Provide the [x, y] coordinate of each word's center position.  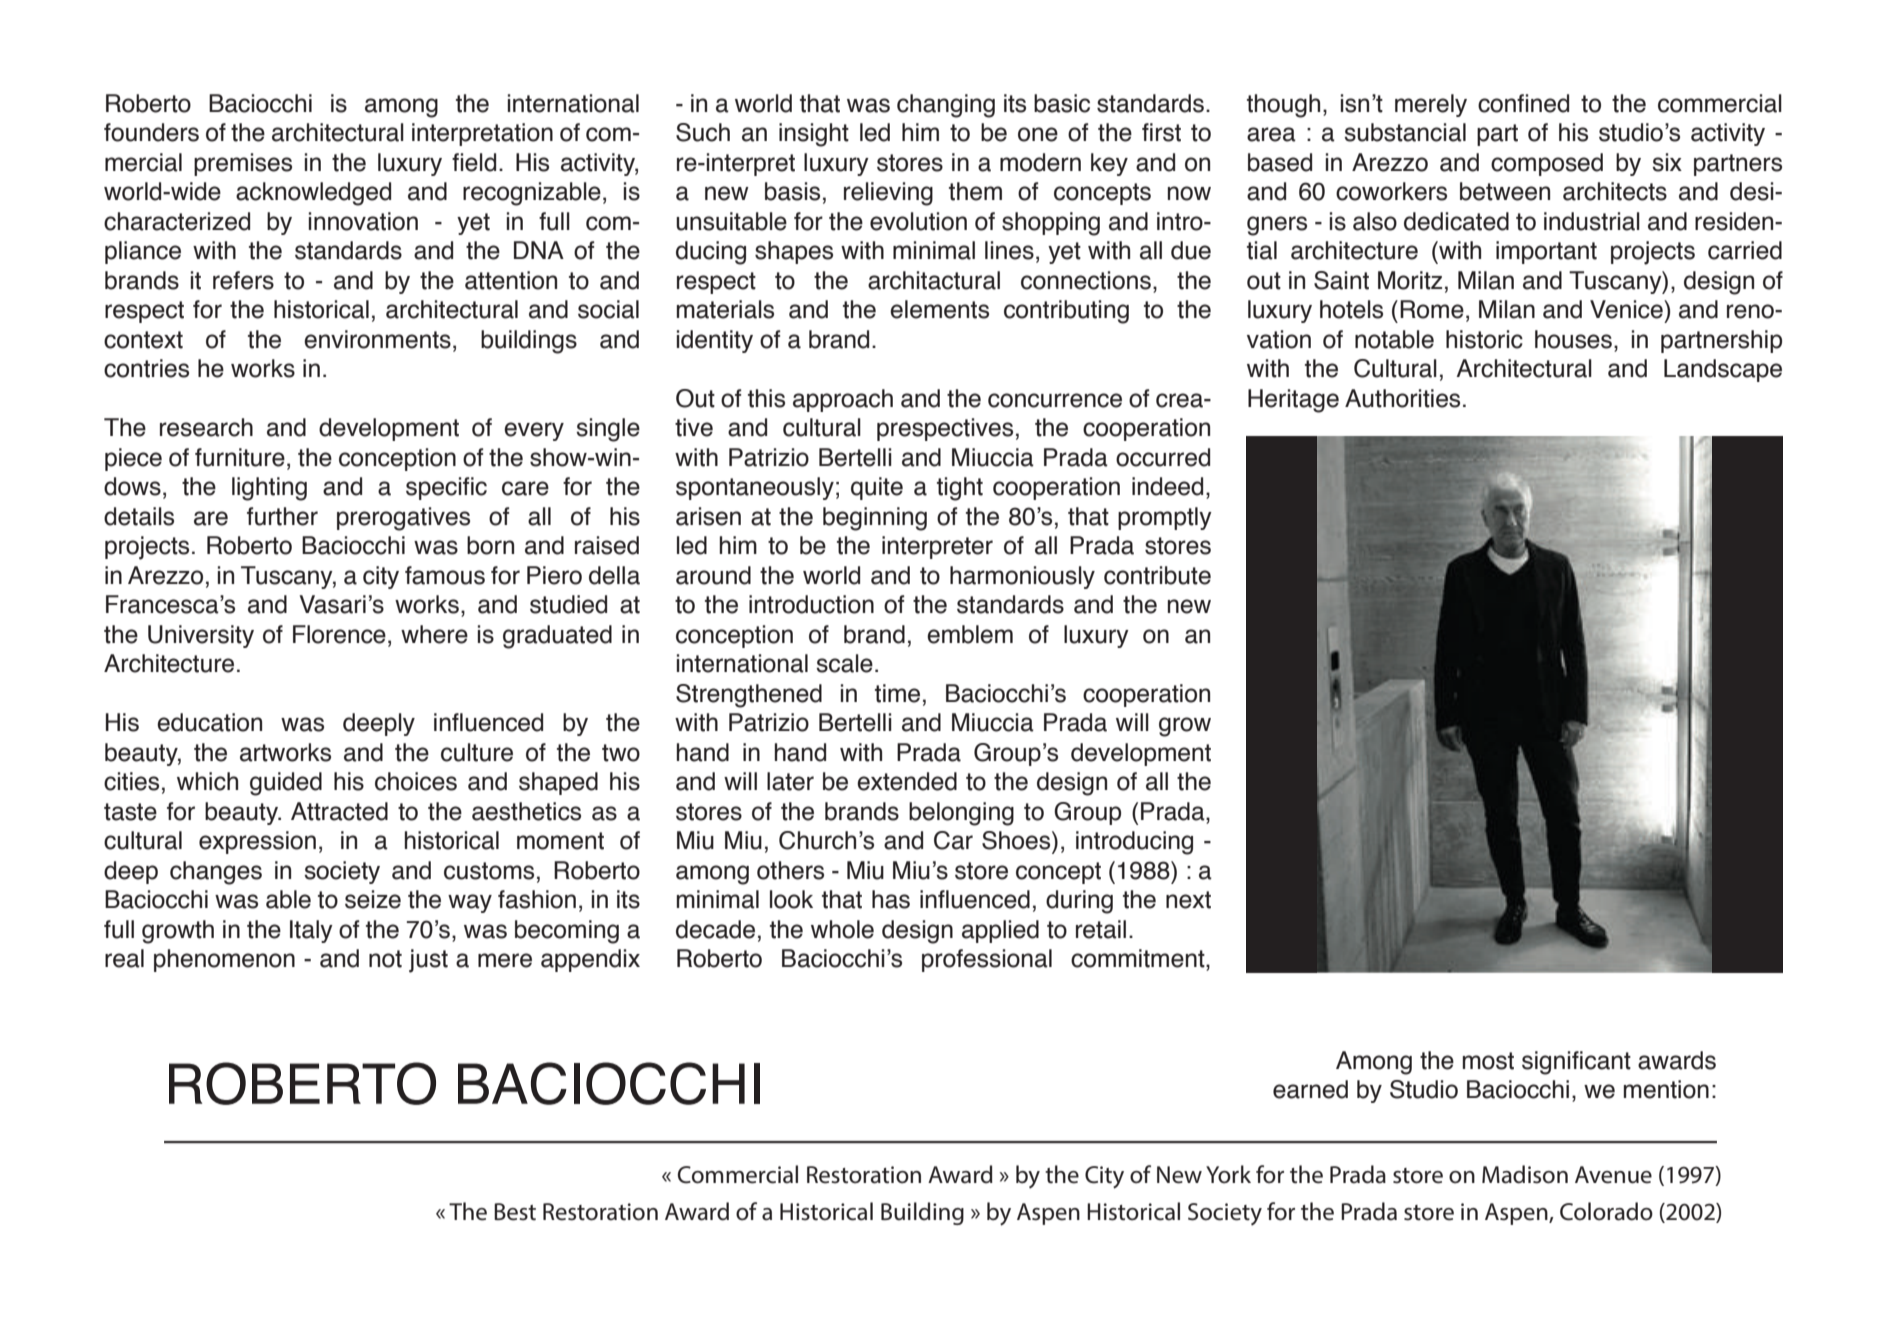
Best [515, 1212]
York [1228, 1174]
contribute [1157, 575]
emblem [970, 634]
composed [1547, 164]
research [206, 427]
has [891, 899]
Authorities [1402, 398]
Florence [339, 634]
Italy [311, 931]
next [1188, 900]
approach [843, 400]
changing [946, 106]
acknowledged [313, 194]
